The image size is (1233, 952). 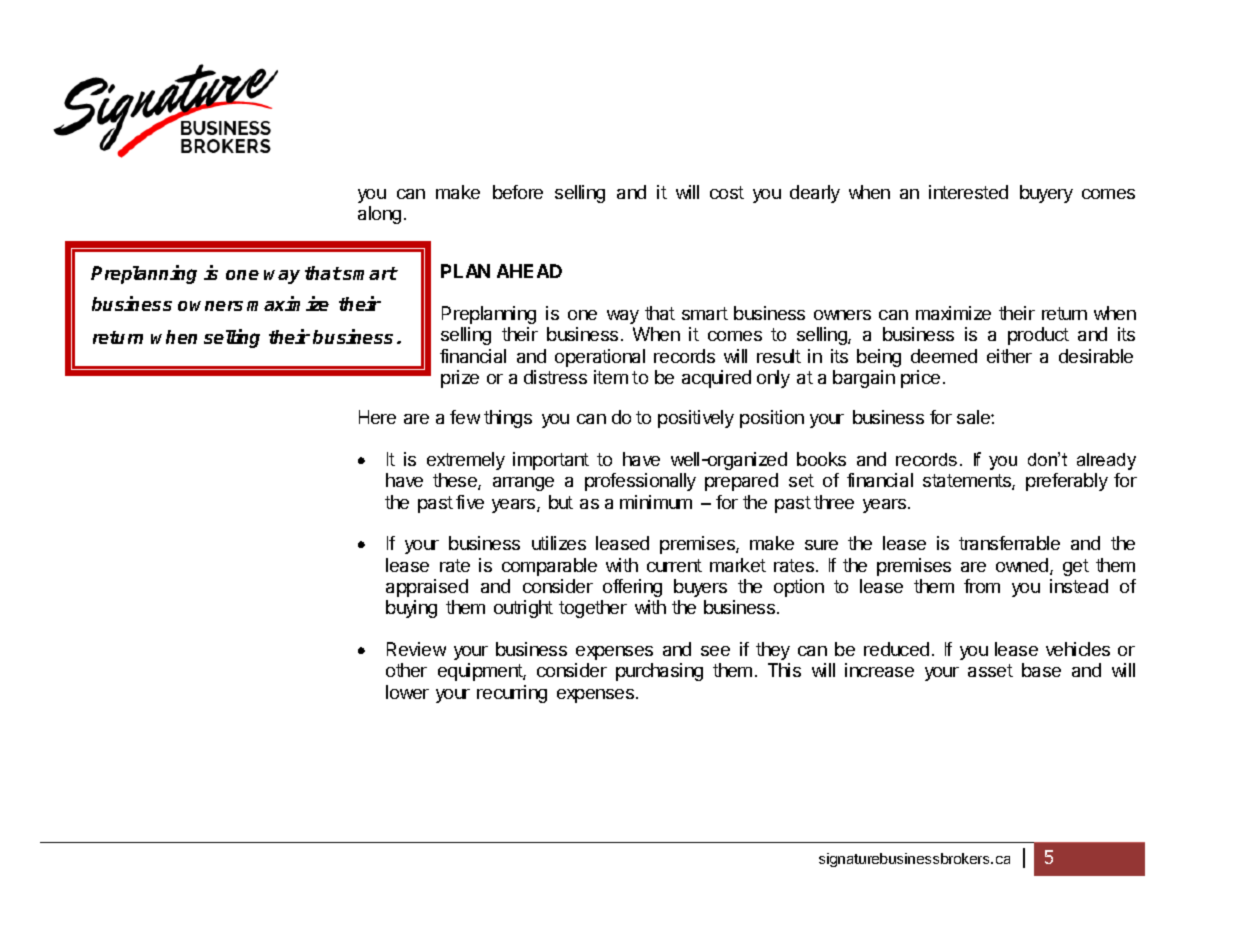 I want to click on extremely, so click(x=466, y=461).
